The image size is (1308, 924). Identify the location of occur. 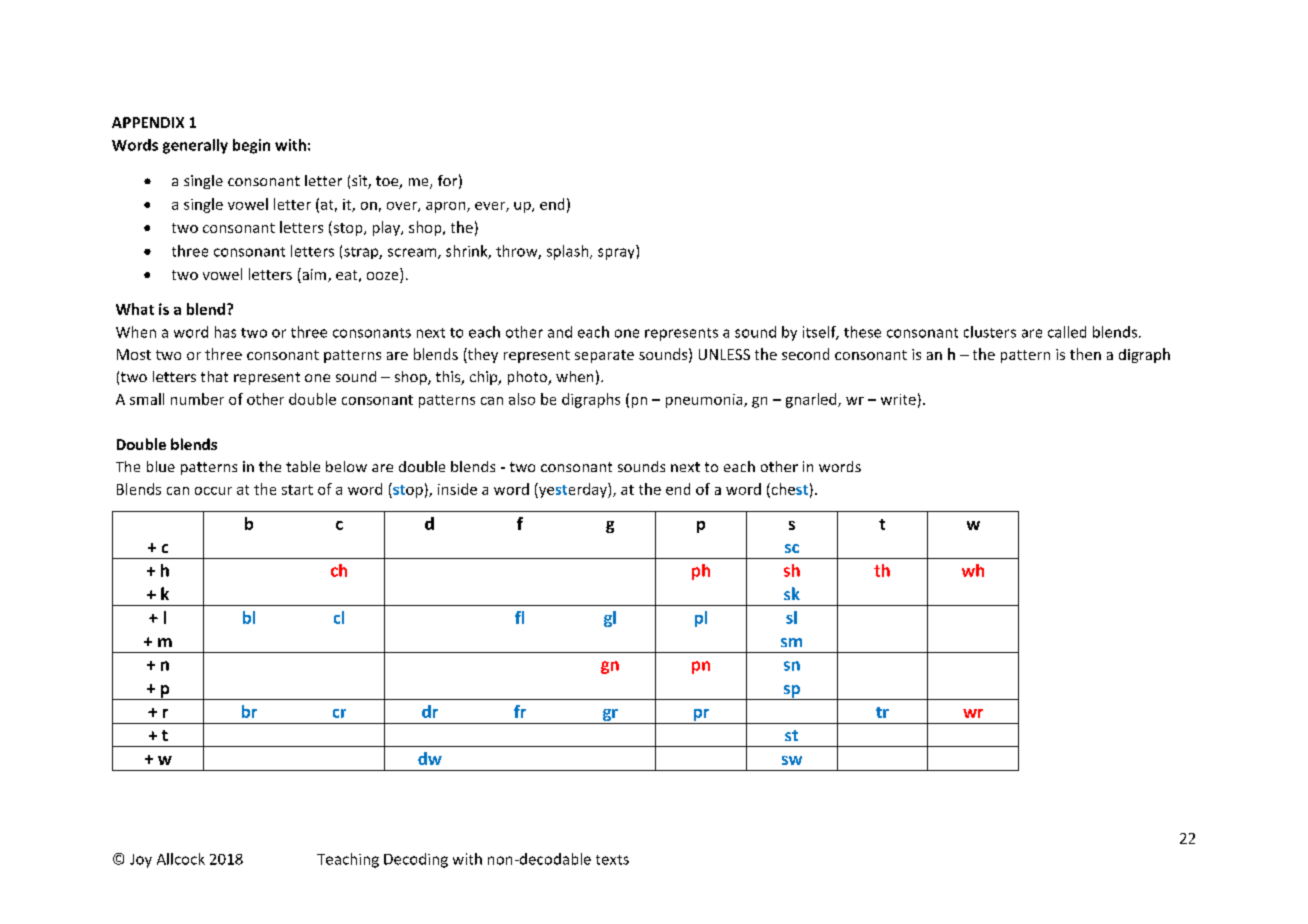
(213, 491).
